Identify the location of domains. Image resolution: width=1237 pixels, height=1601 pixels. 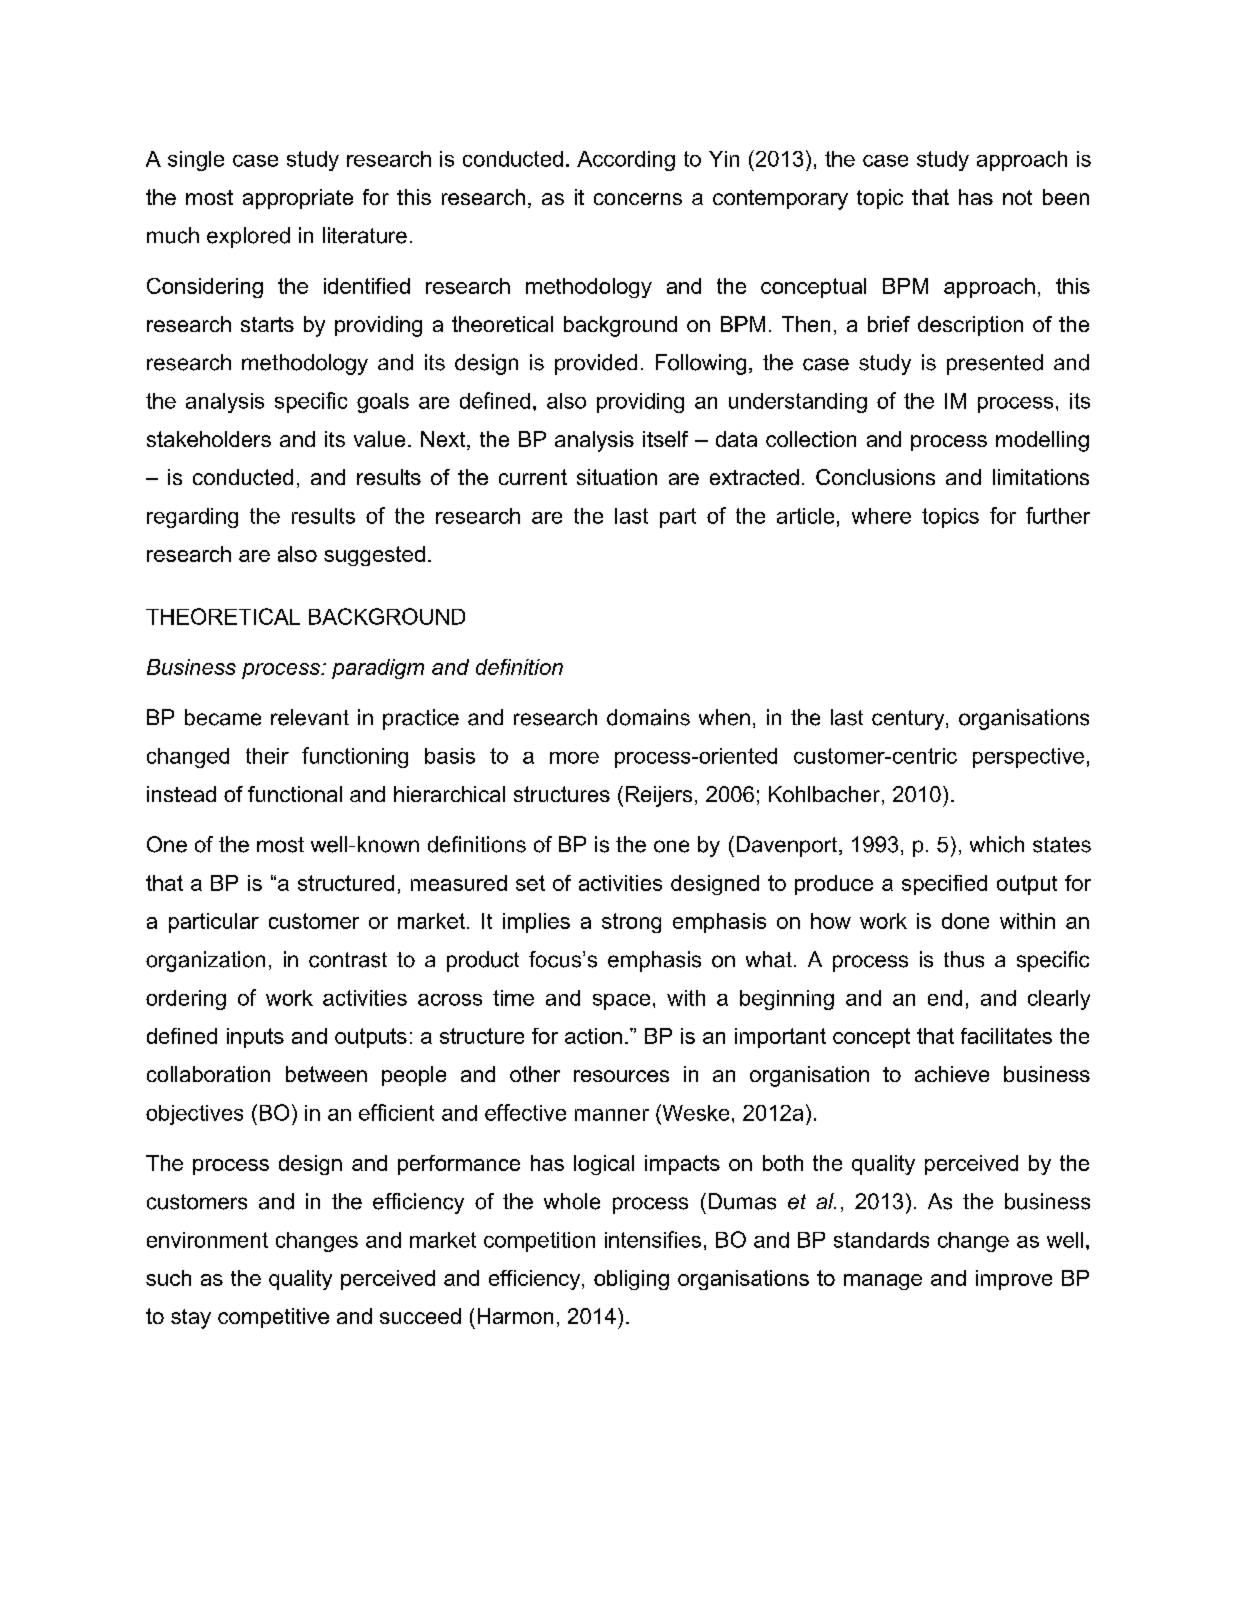
(648, 717).
